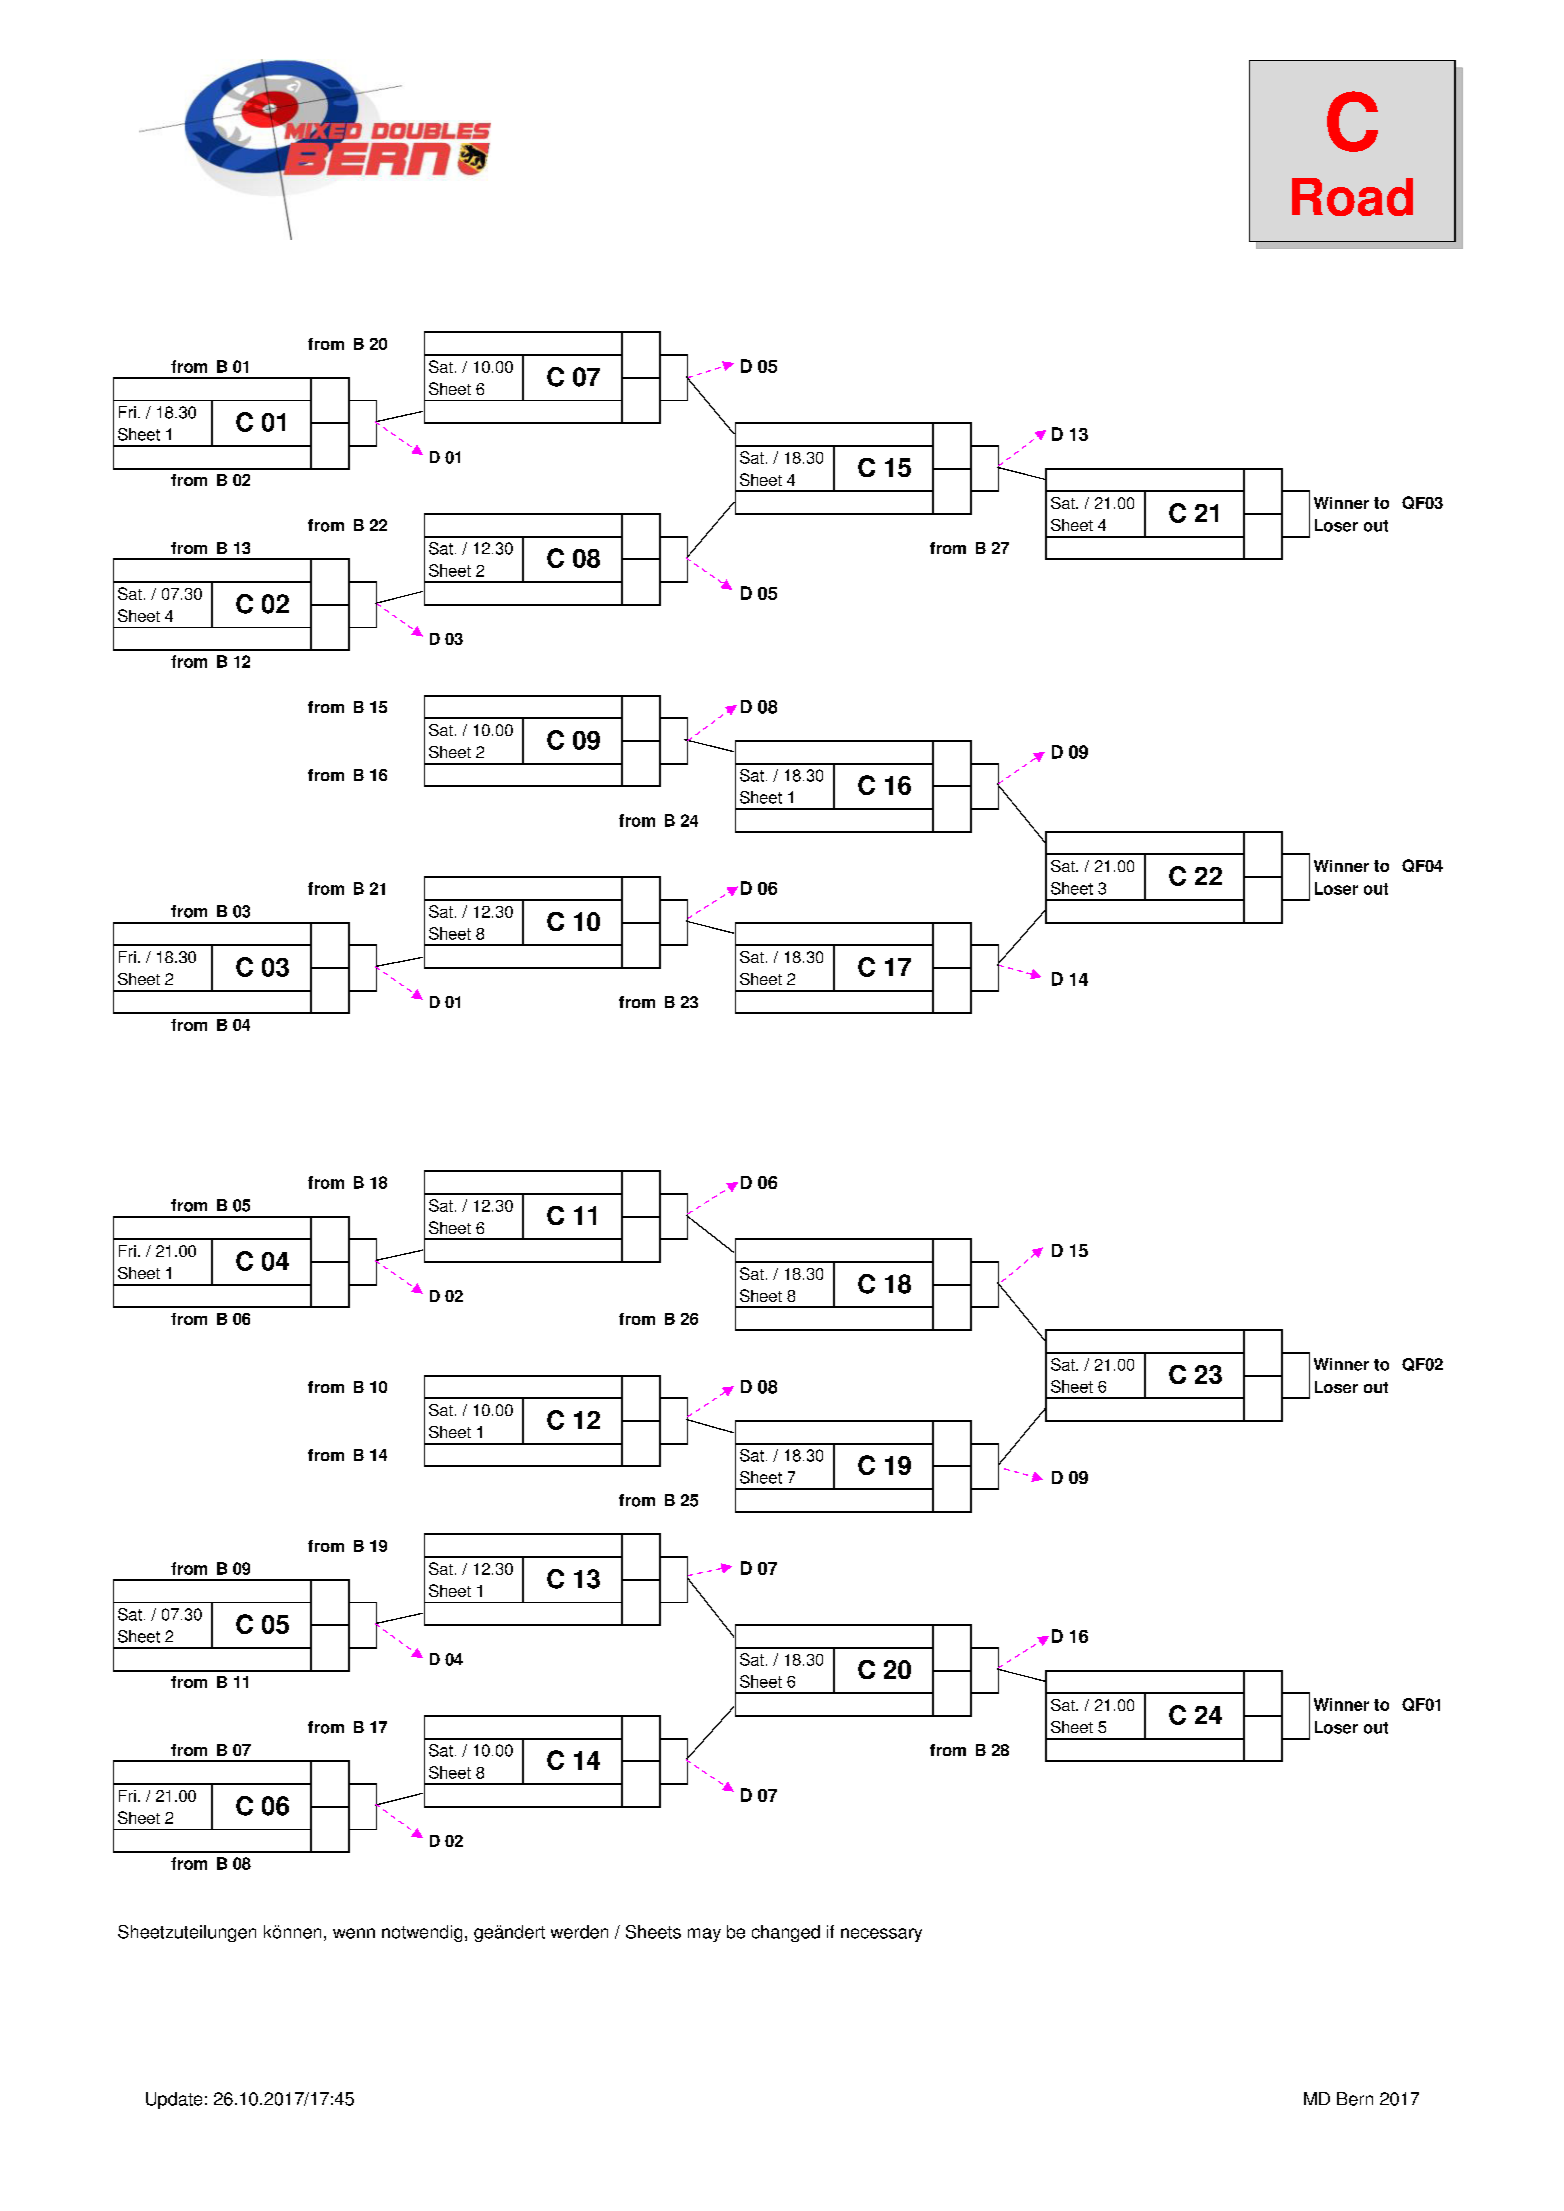  Describe the element at coordinates (786, 1933) in the document. I see `changed` at that location.
